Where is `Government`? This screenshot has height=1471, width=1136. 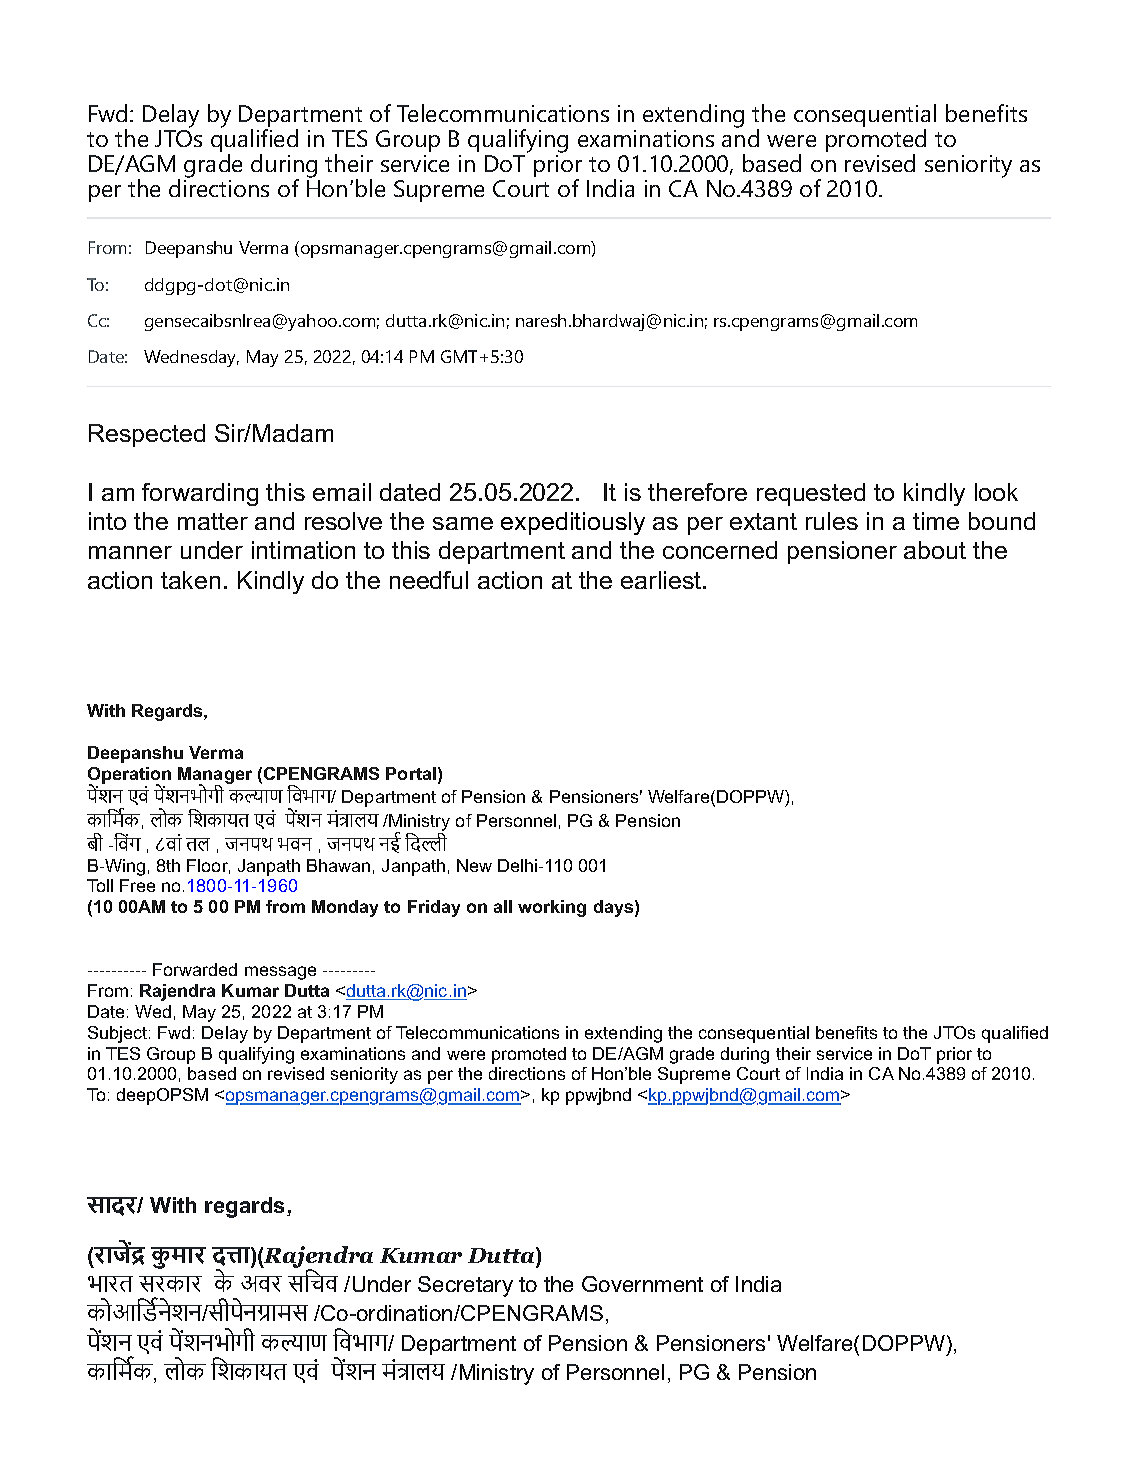
Government is located at coordinates (642, 1284).
